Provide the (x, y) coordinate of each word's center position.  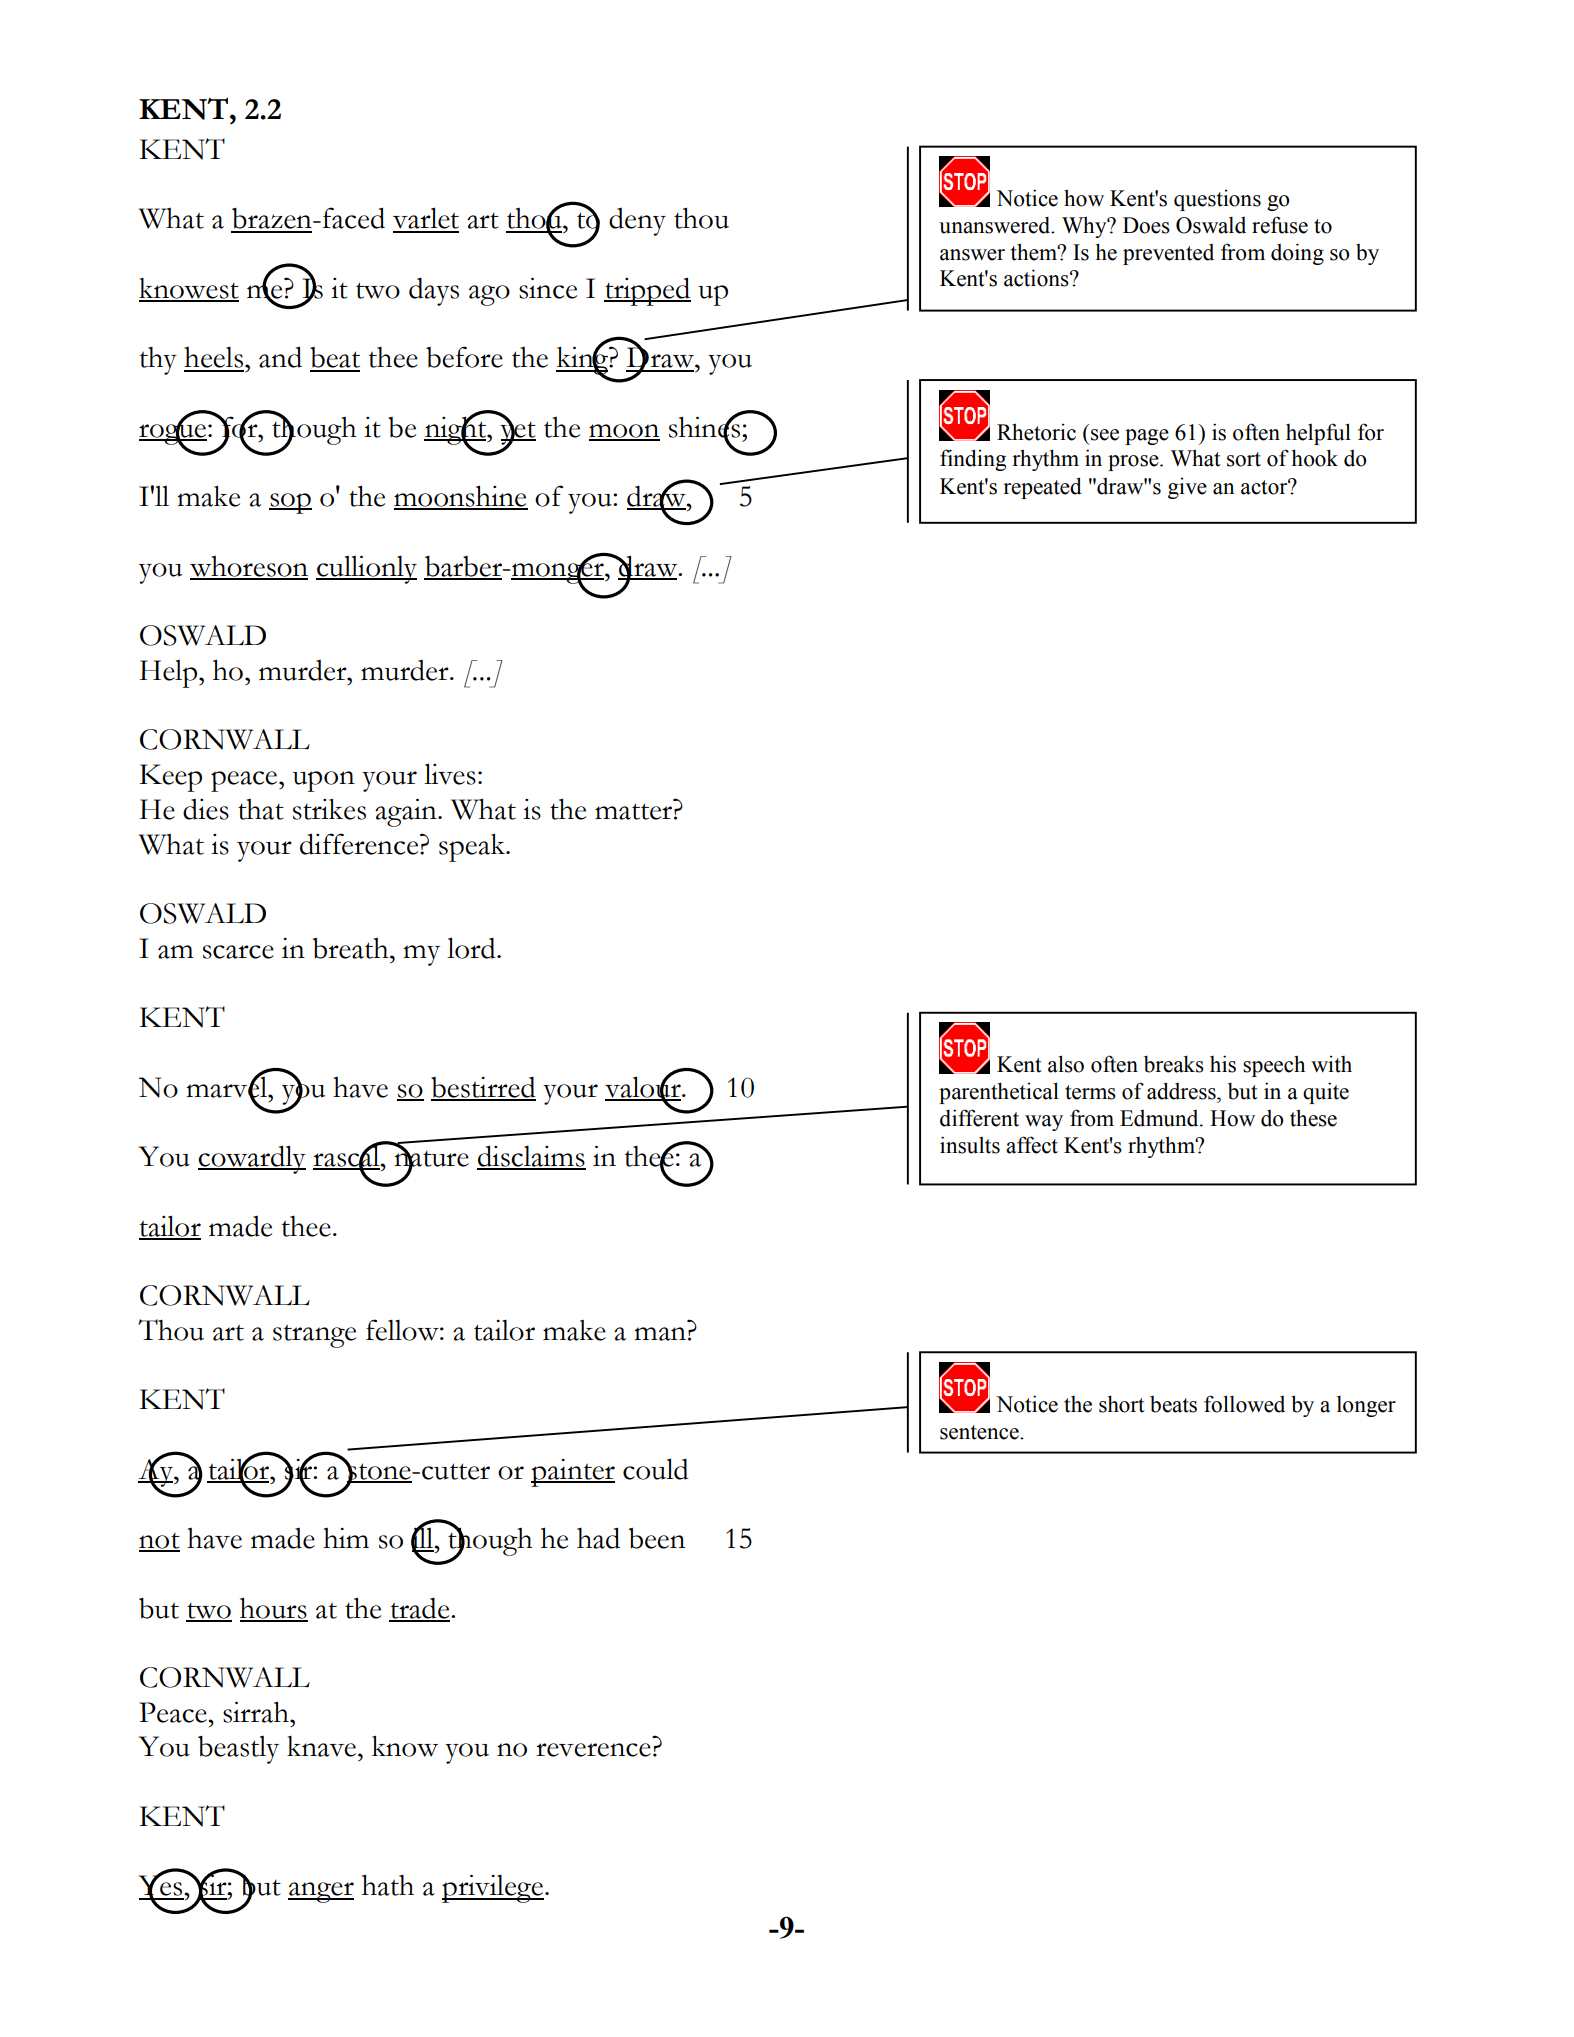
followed (1244, 1404)
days (434, 291)
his (1223, 1064)
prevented (1168, 254)
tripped (647, 291)
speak (473, 848)
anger (321, 1892)
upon (324, 781)
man (660, 1334)
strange (314, 1336)
